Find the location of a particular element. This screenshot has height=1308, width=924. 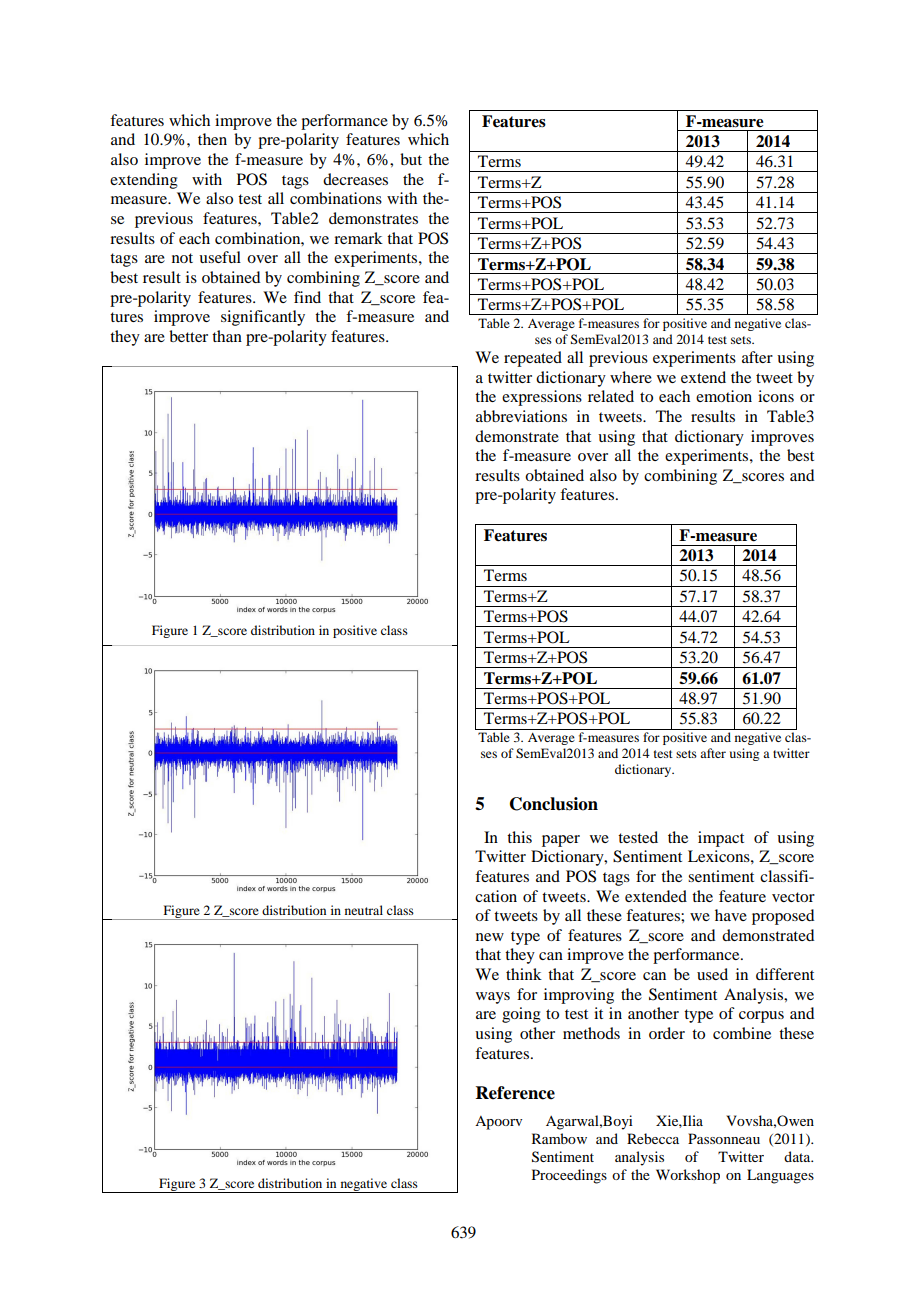

where is located at coordinates (631, 377).
